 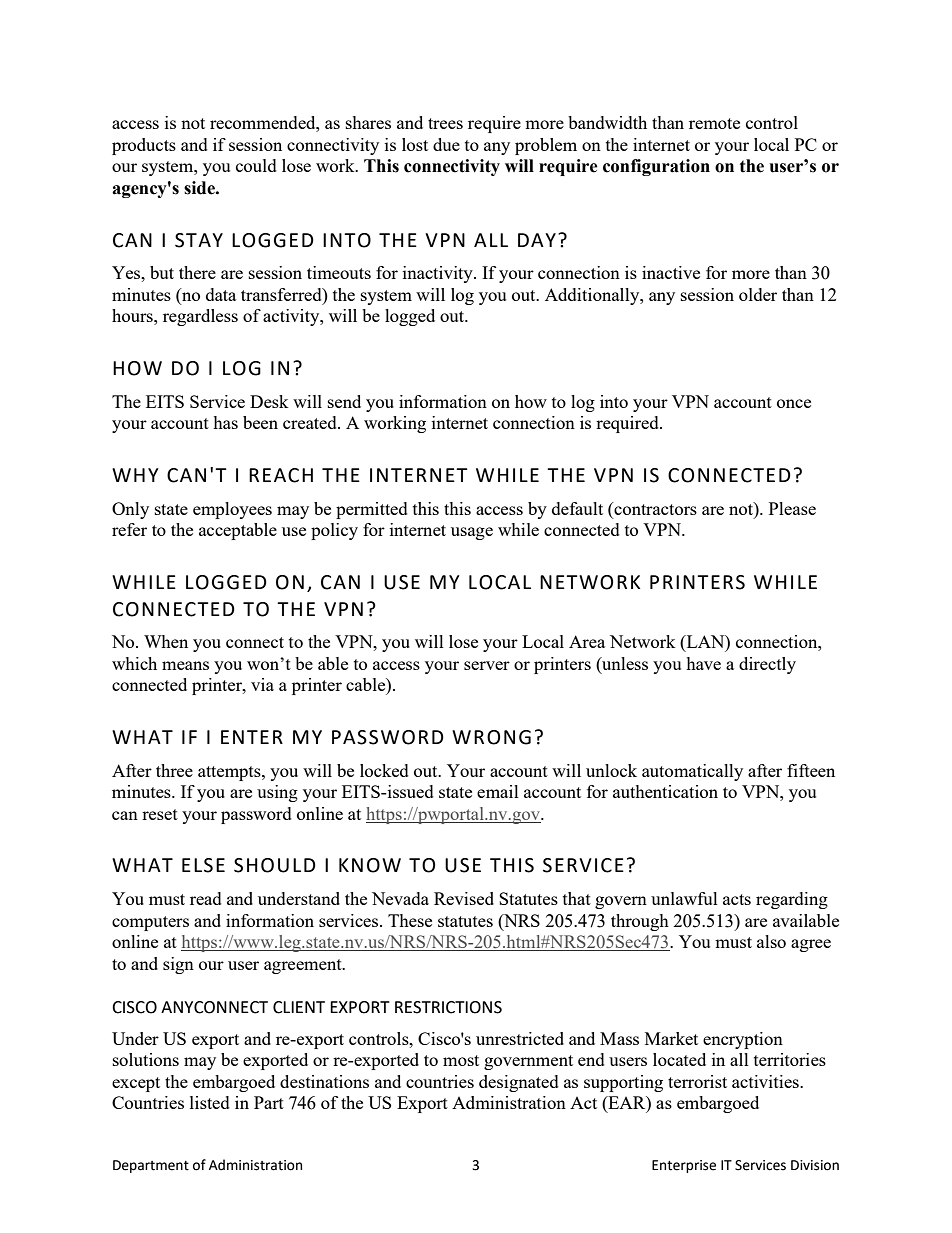 What do you see at coordinates (487, 665) in the screenshot?
I see `server` at bounding box center [487, 665].
